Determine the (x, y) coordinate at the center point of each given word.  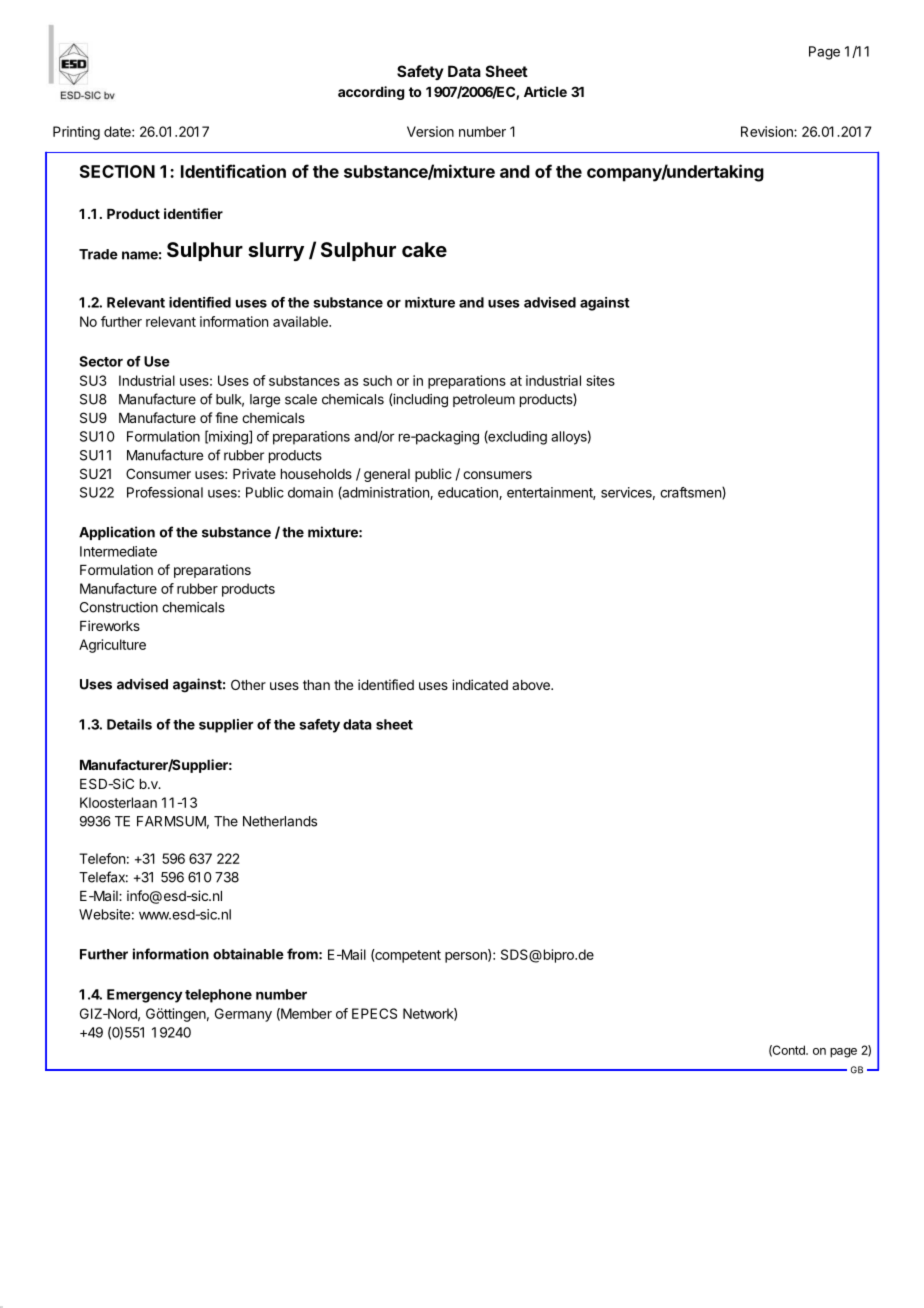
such (377, 380)
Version (430, 131)
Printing (76, 133)
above (532, 685)
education (469, 493)
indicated (480, 684)
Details (129, 724)
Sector (101, 361)
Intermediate (118, 551)
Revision (768, 131)
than (316, 685)
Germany (243, 1015)
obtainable (248, 954)
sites (600, 380)
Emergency (145, 996)
